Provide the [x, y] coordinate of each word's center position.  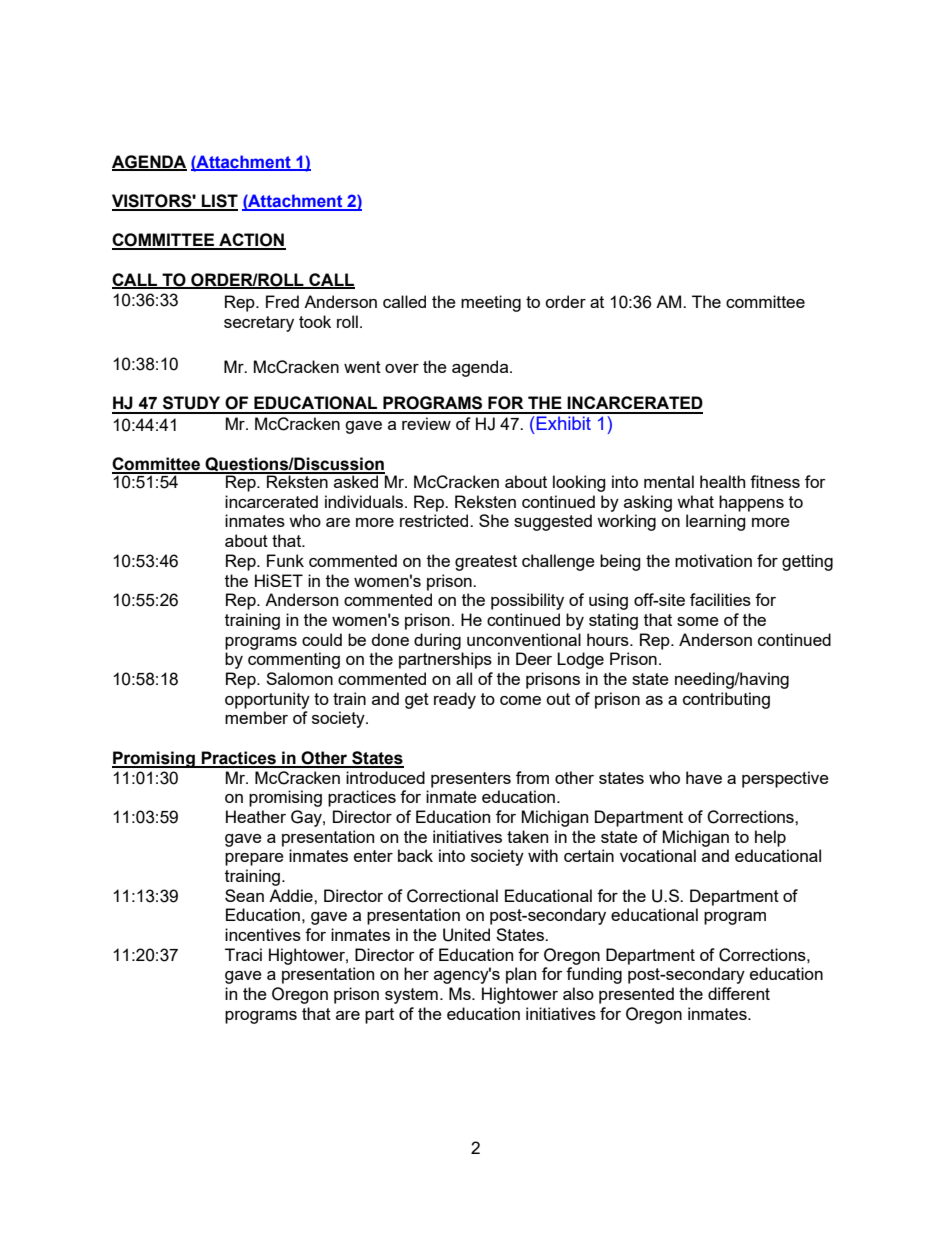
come [520, 700]
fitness [775, 481]
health [722, 481]
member [256, 717]
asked [356, 480]
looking [579, 483]
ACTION [251, 241]
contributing [726, 700]
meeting [491, 303]
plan [521, 975]
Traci [243, 954]
